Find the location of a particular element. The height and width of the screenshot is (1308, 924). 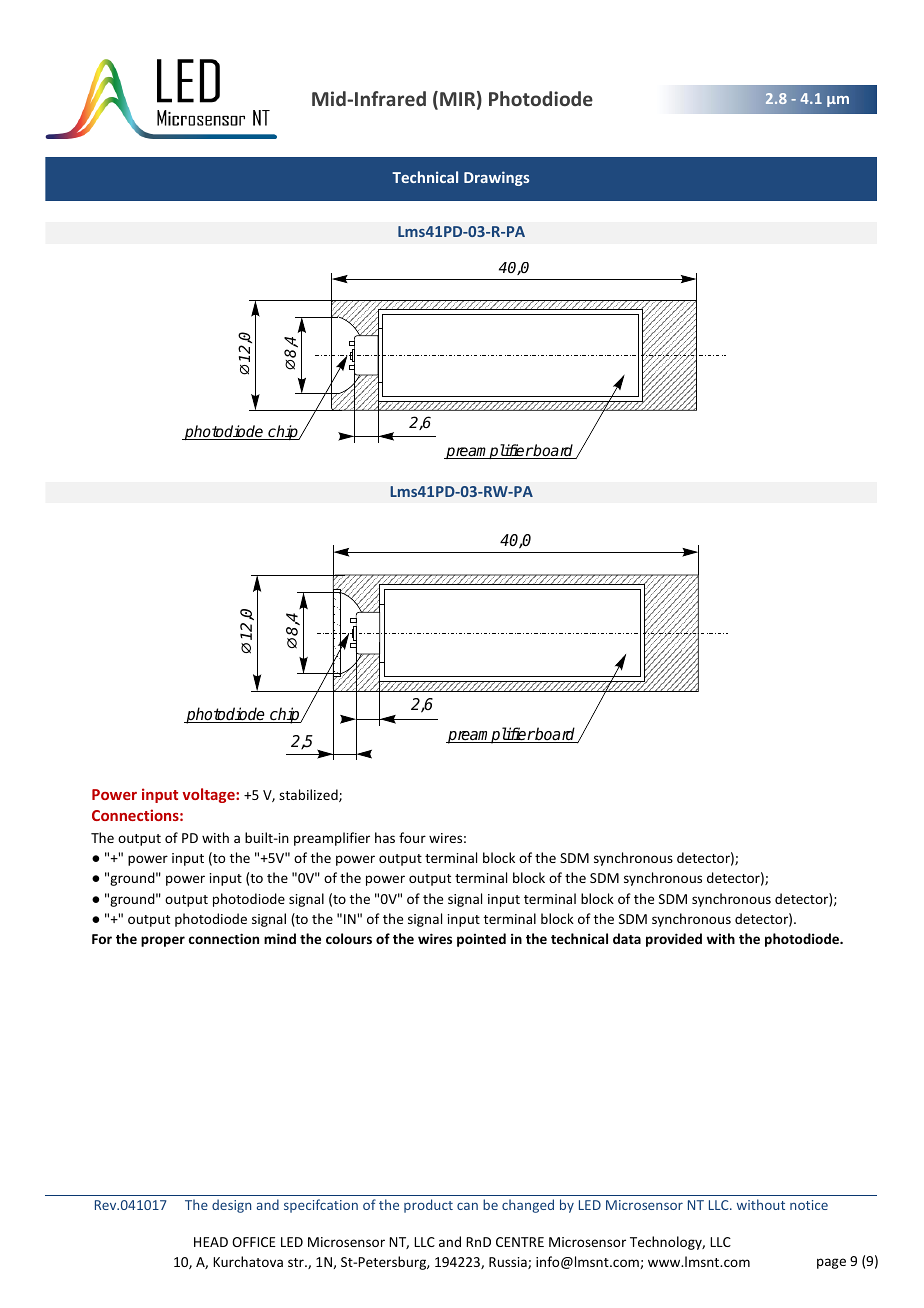

voltage is located at coordinates (209, 795).
